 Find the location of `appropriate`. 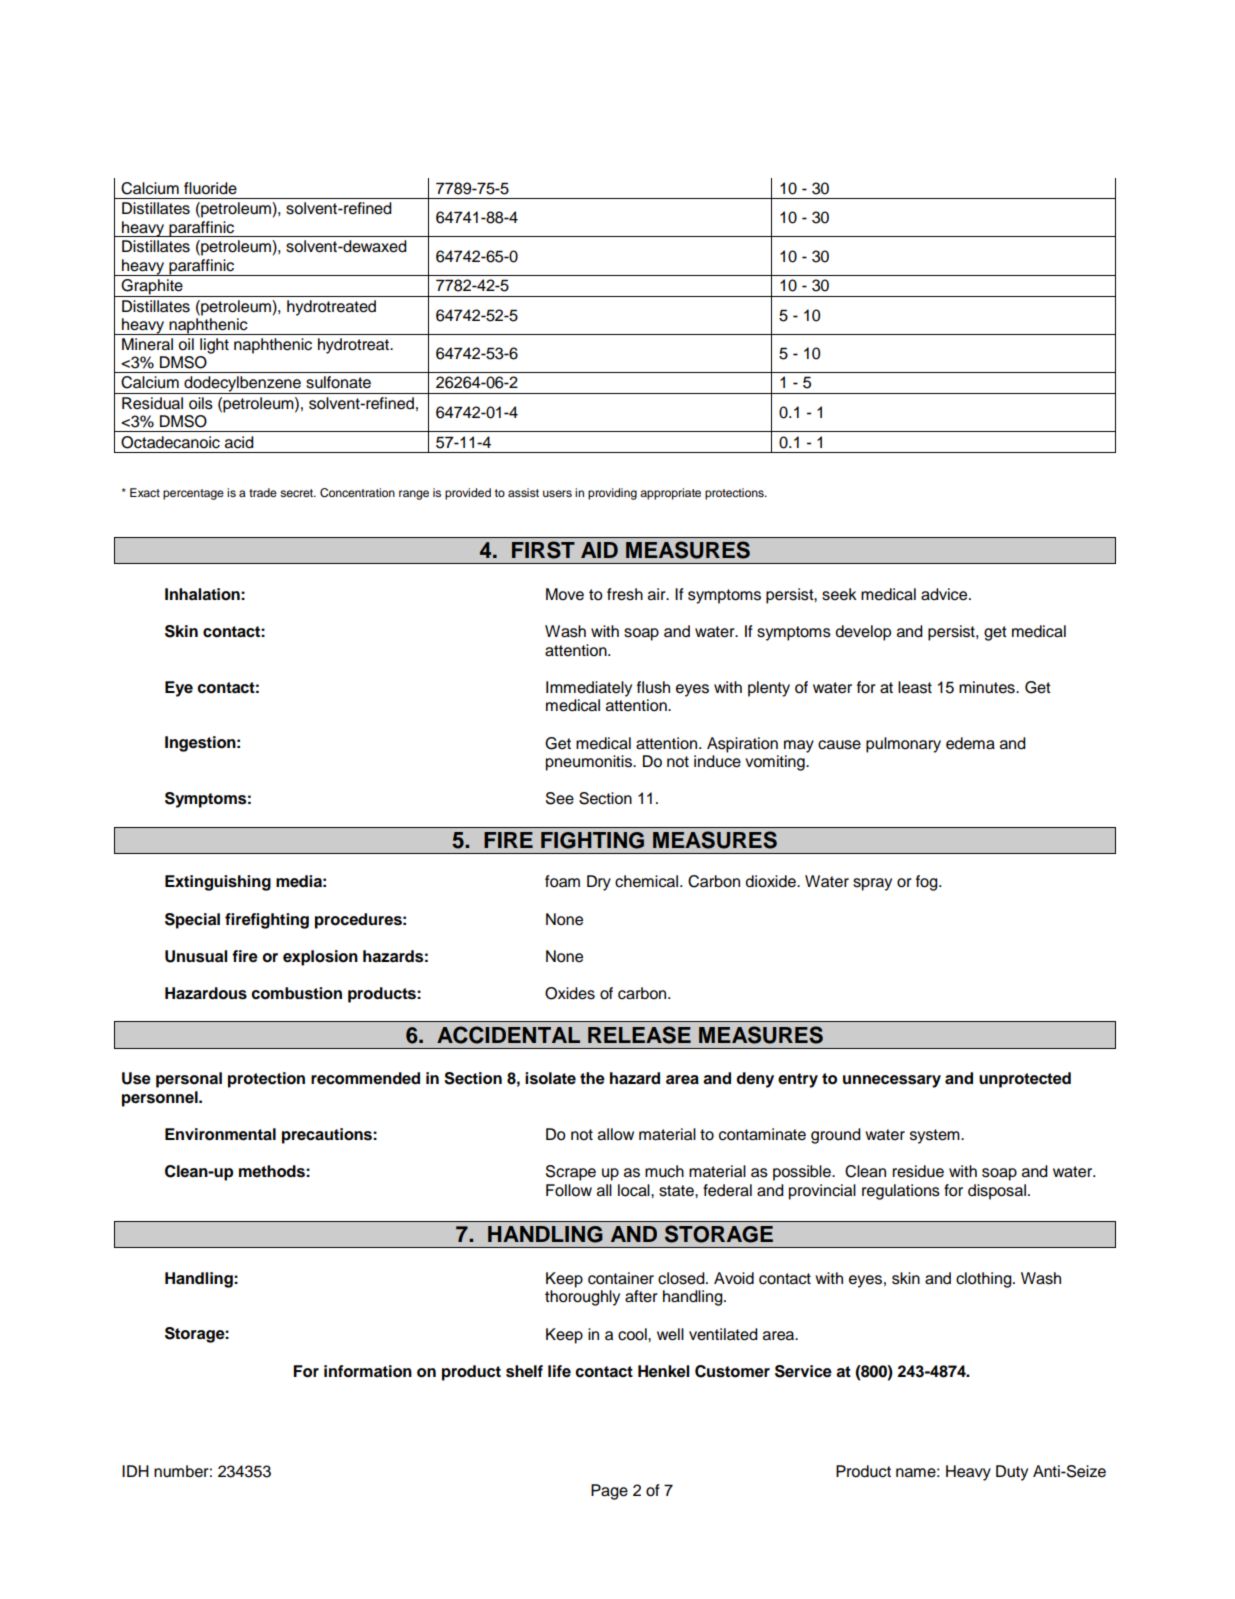

appropriate is located at coordinates (670, 494).
